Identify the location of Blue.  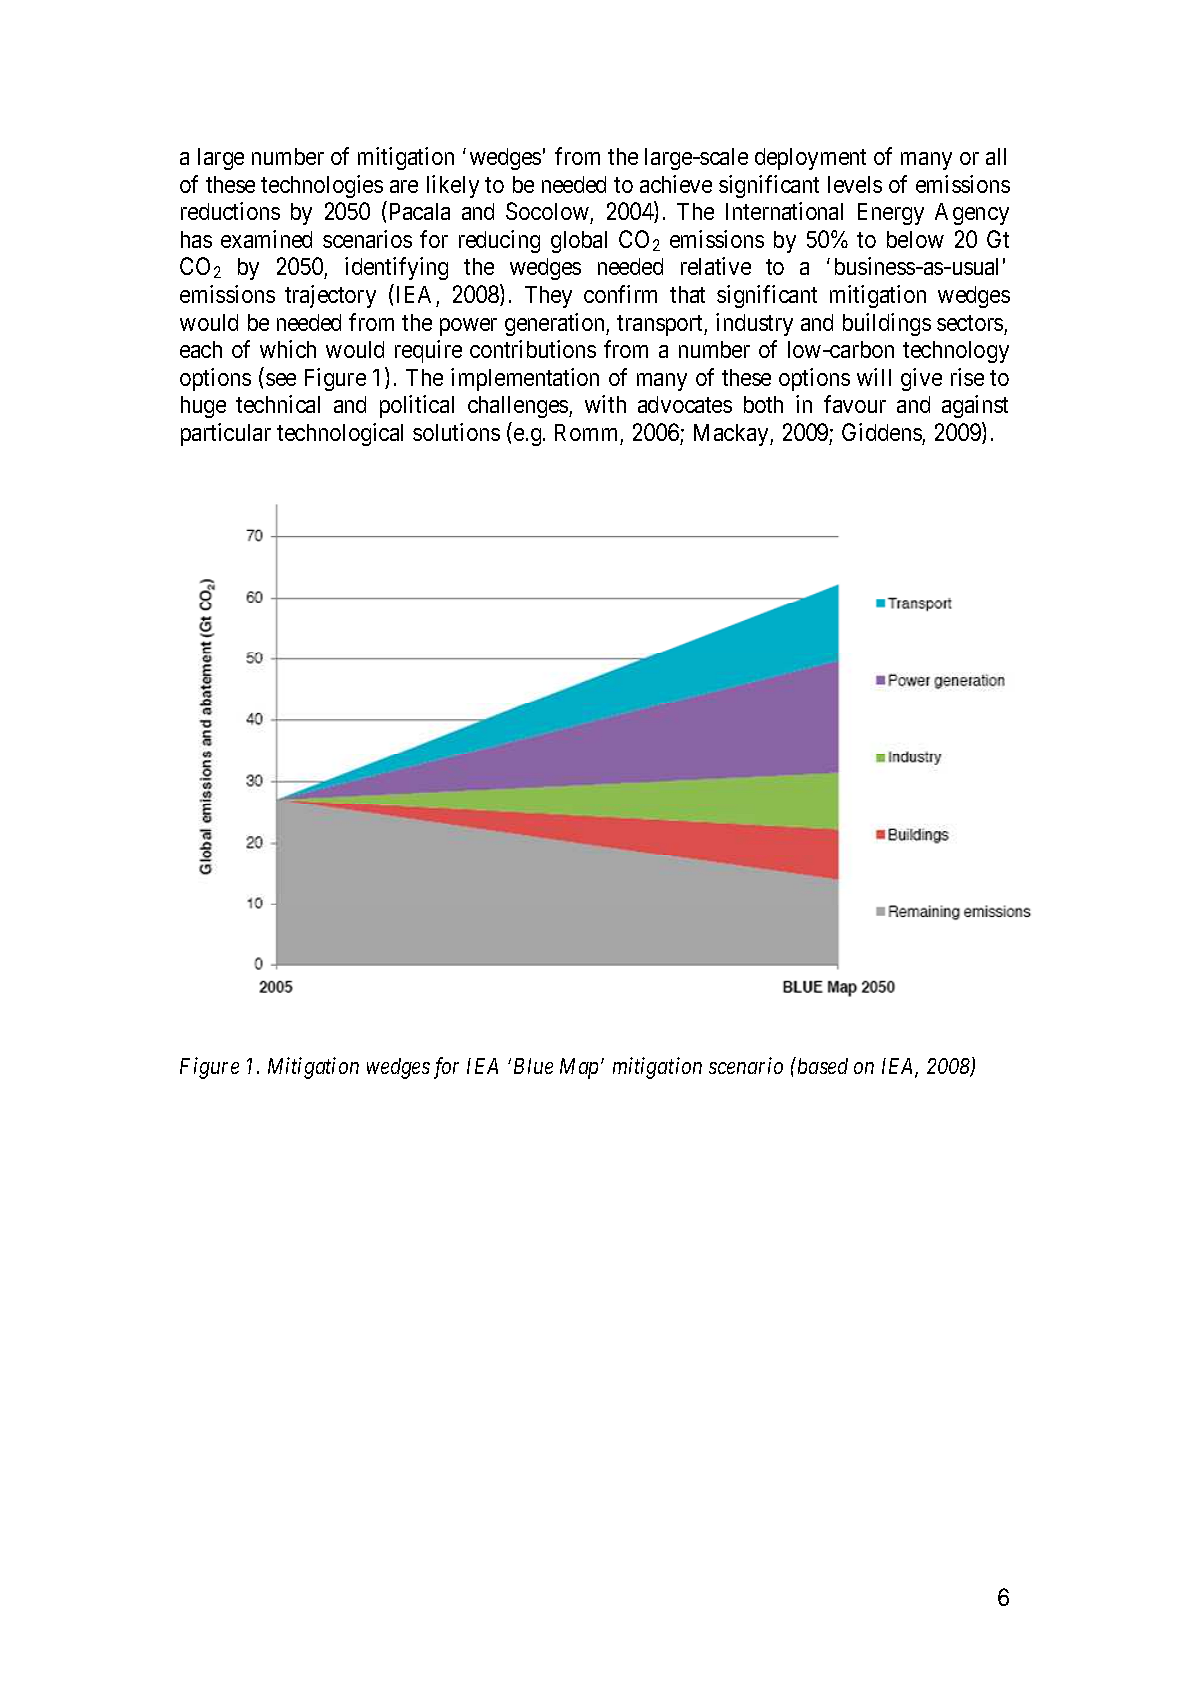
(533, 1066).
